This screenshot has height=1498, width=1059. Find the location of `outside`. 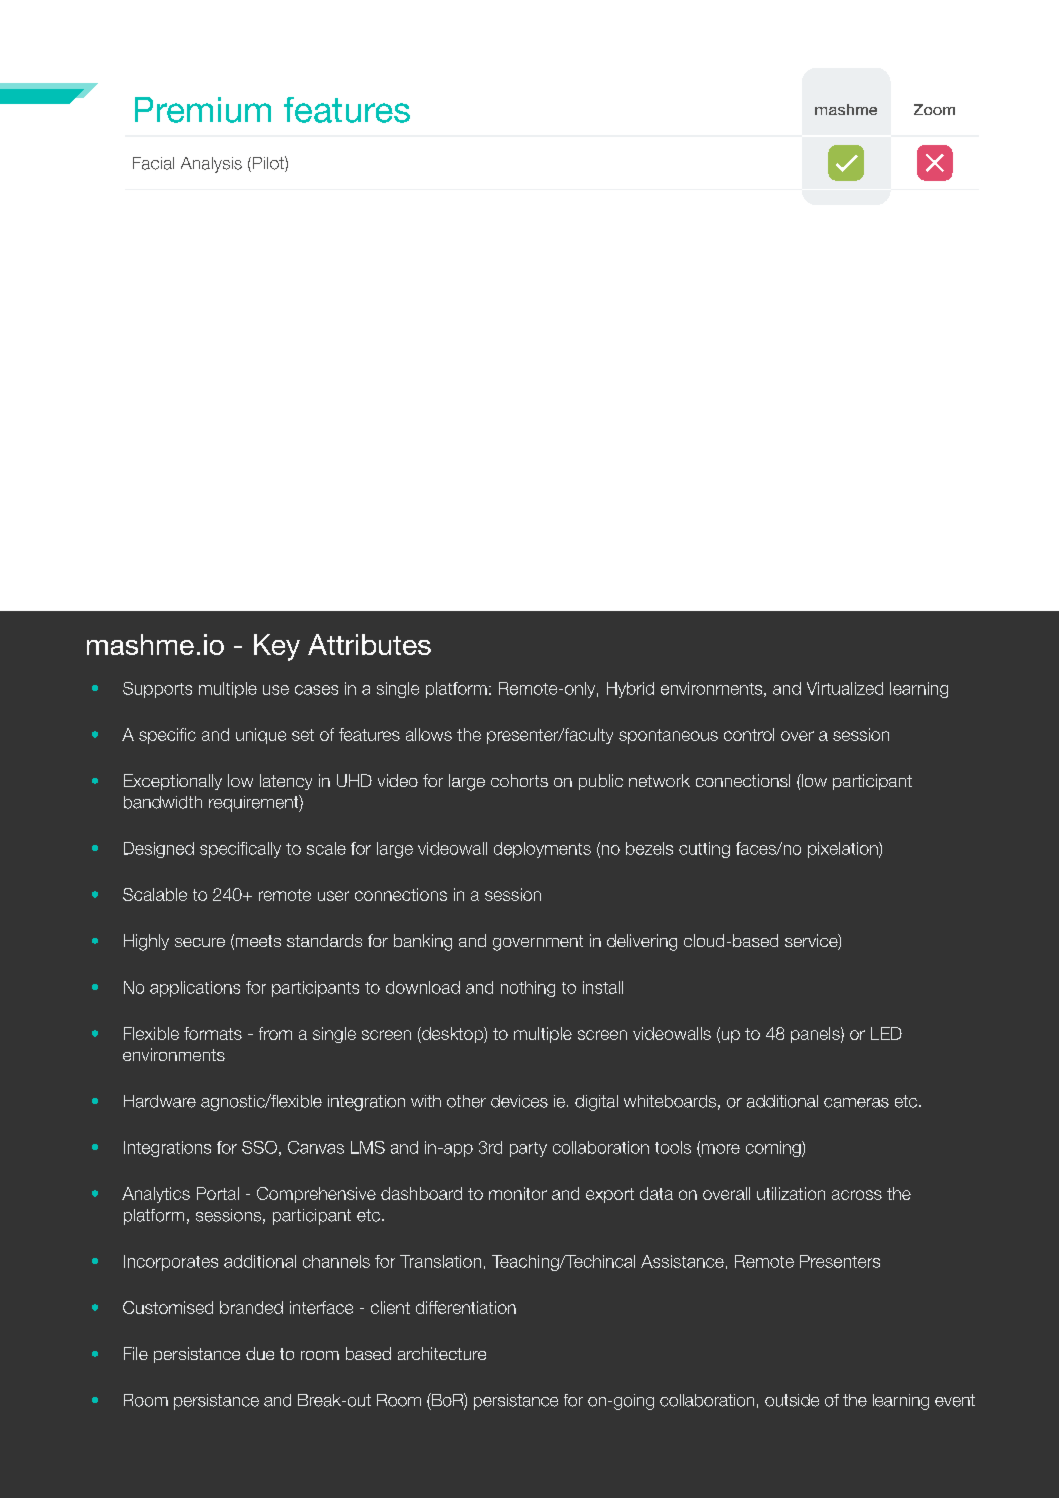

outside is located at coordinates (792, 1400).
